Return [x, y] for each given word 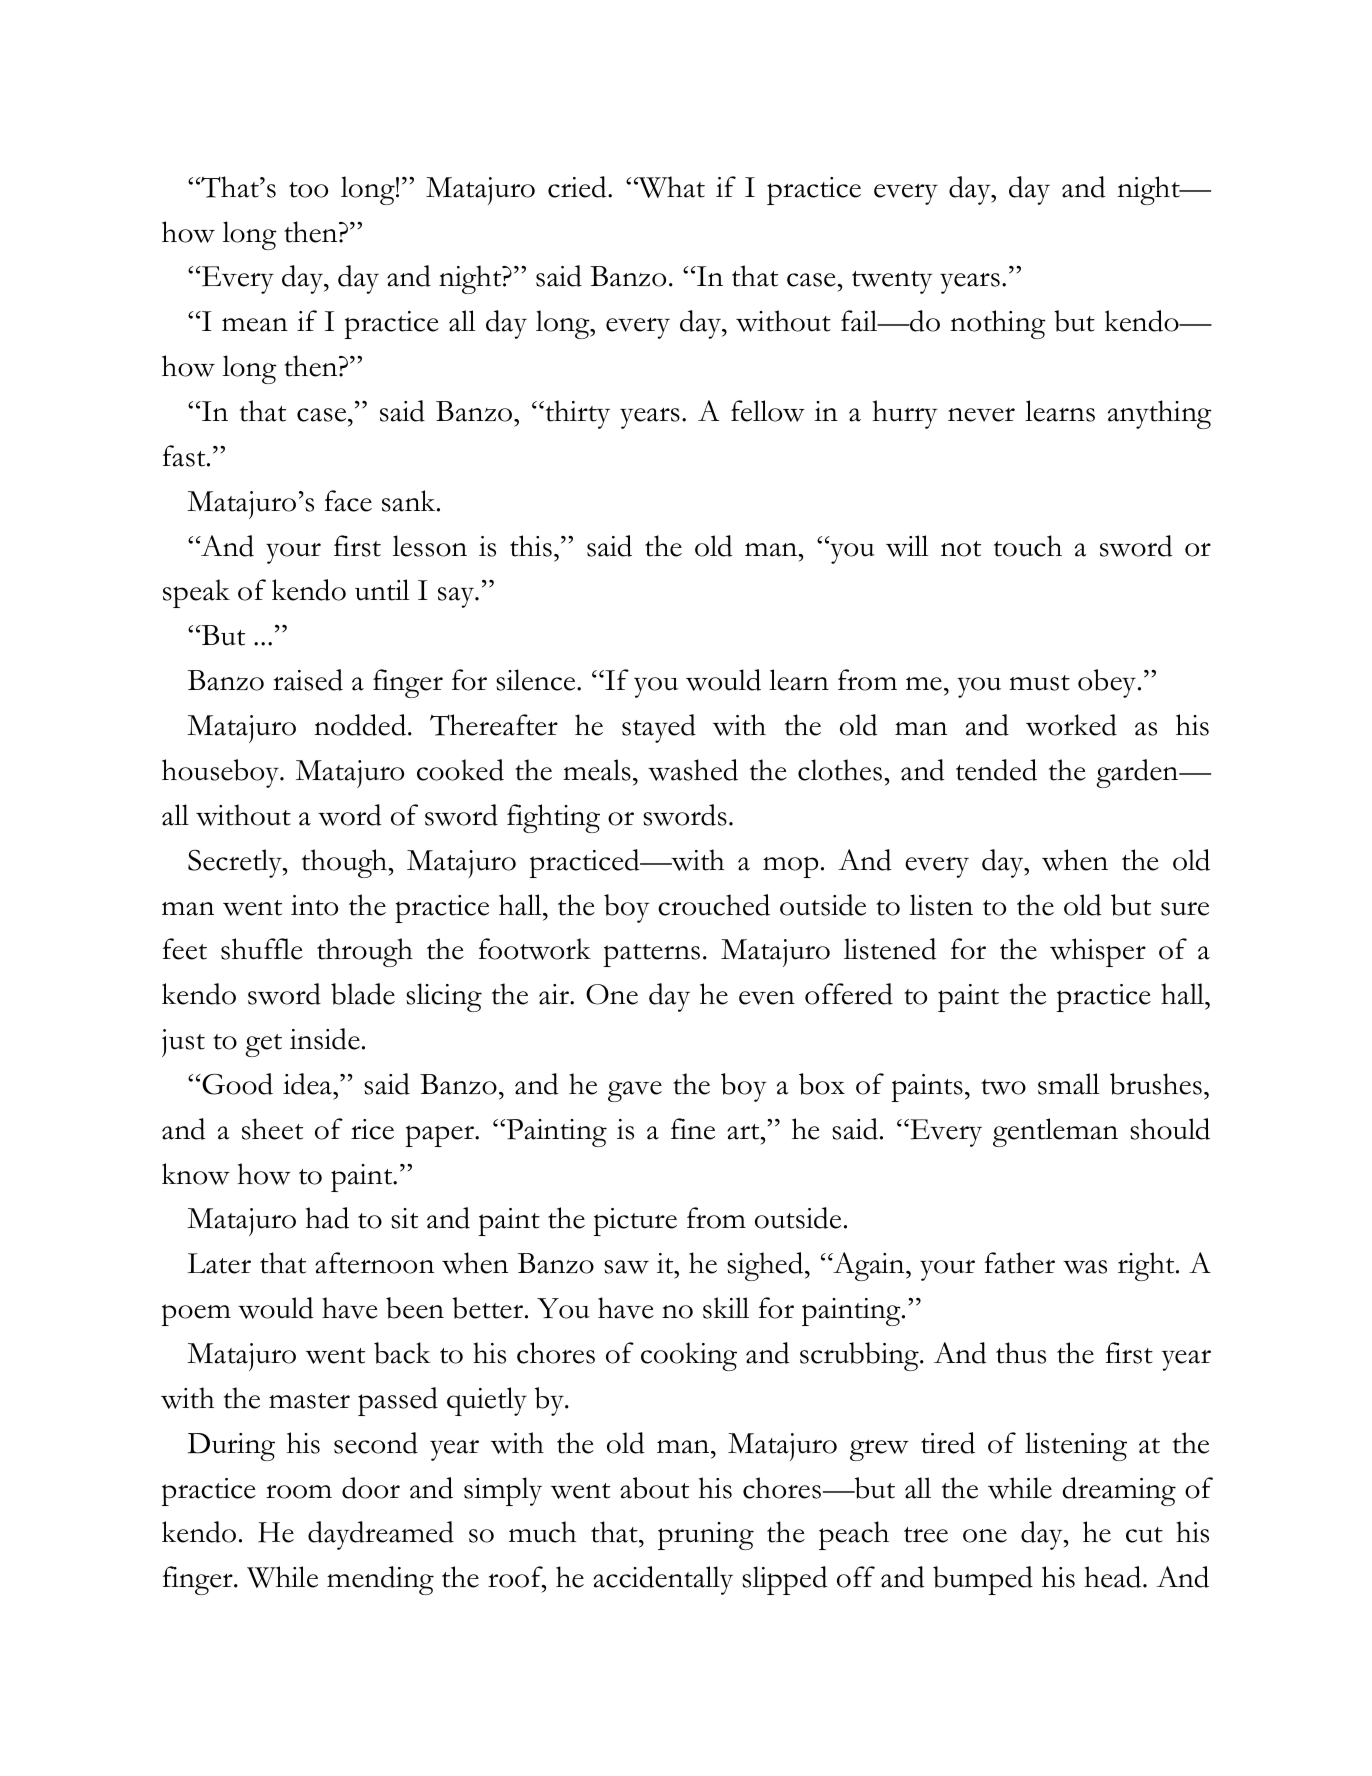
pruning [706, 1536]
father [1020, 1263]
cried [578, 187]
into [314, 905]
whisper [1098, 952]
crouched [714, 905]
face [348, 501]
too [308, 190]
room [299, 1492]
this [531, 546]
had [327, 1218]
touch [1028, 546]
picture [635, 1222]
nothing [998, 324]
